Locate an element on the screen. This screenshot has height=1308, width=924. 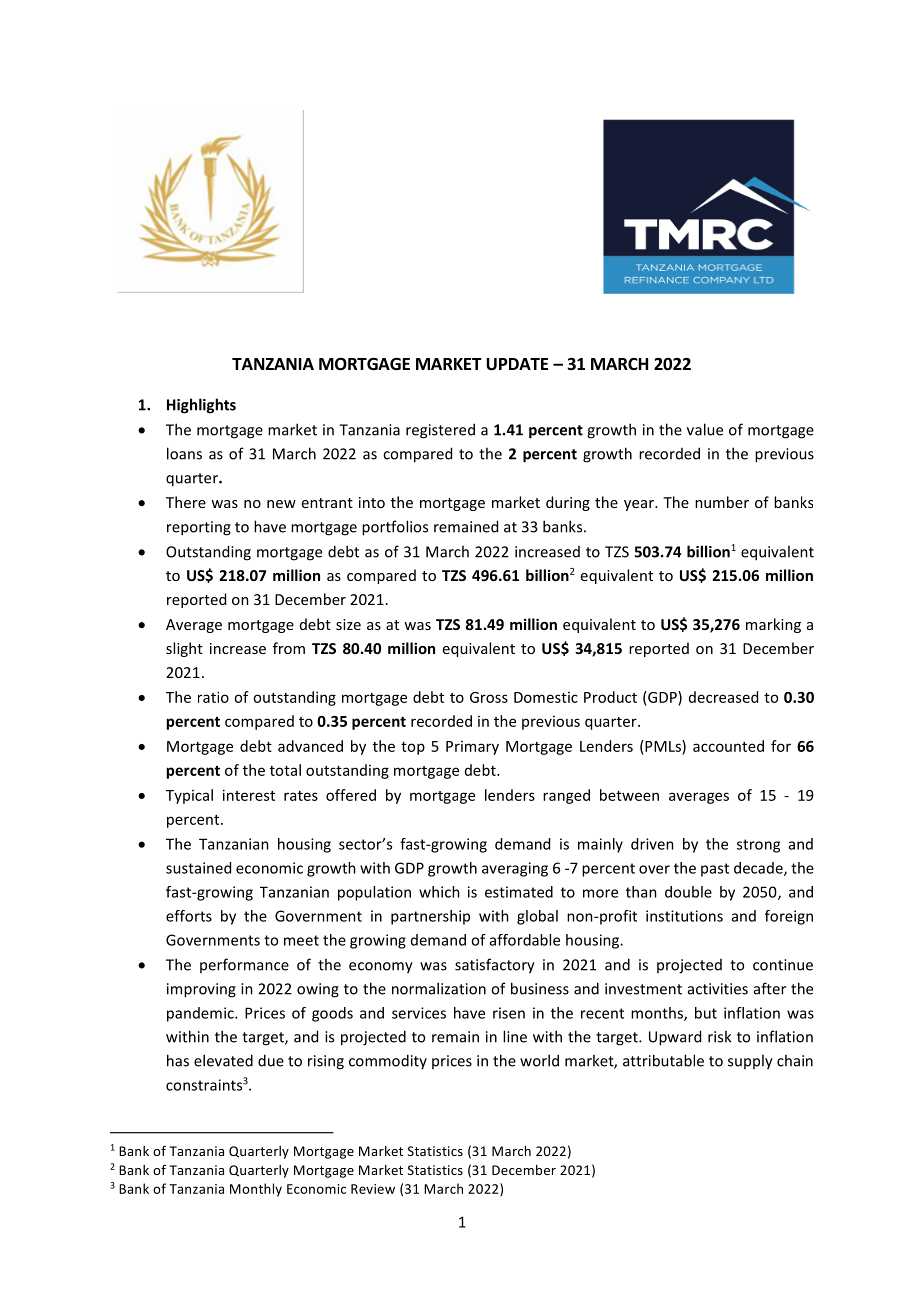
value is located at coordinates (705, 429).
